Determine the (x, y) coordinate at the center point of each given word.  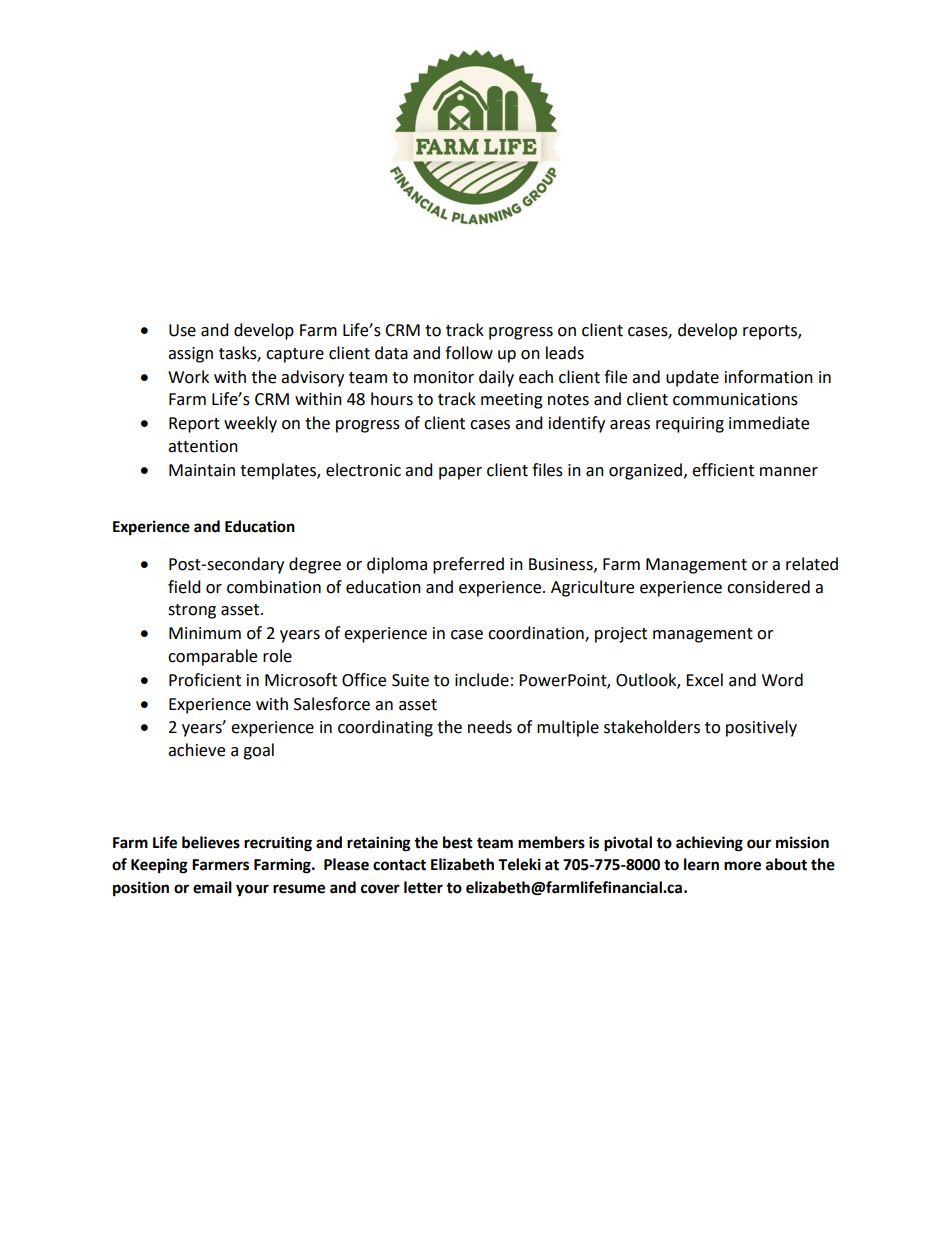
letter (423, 887)
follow (469, 353)
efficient (723, 470)
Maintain (202, 470)
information (769, 377)
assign (190, 355)
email (212, 887)
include (482, 680)
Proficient (205, 680)
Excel (704, 680)
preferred (468, 565)
